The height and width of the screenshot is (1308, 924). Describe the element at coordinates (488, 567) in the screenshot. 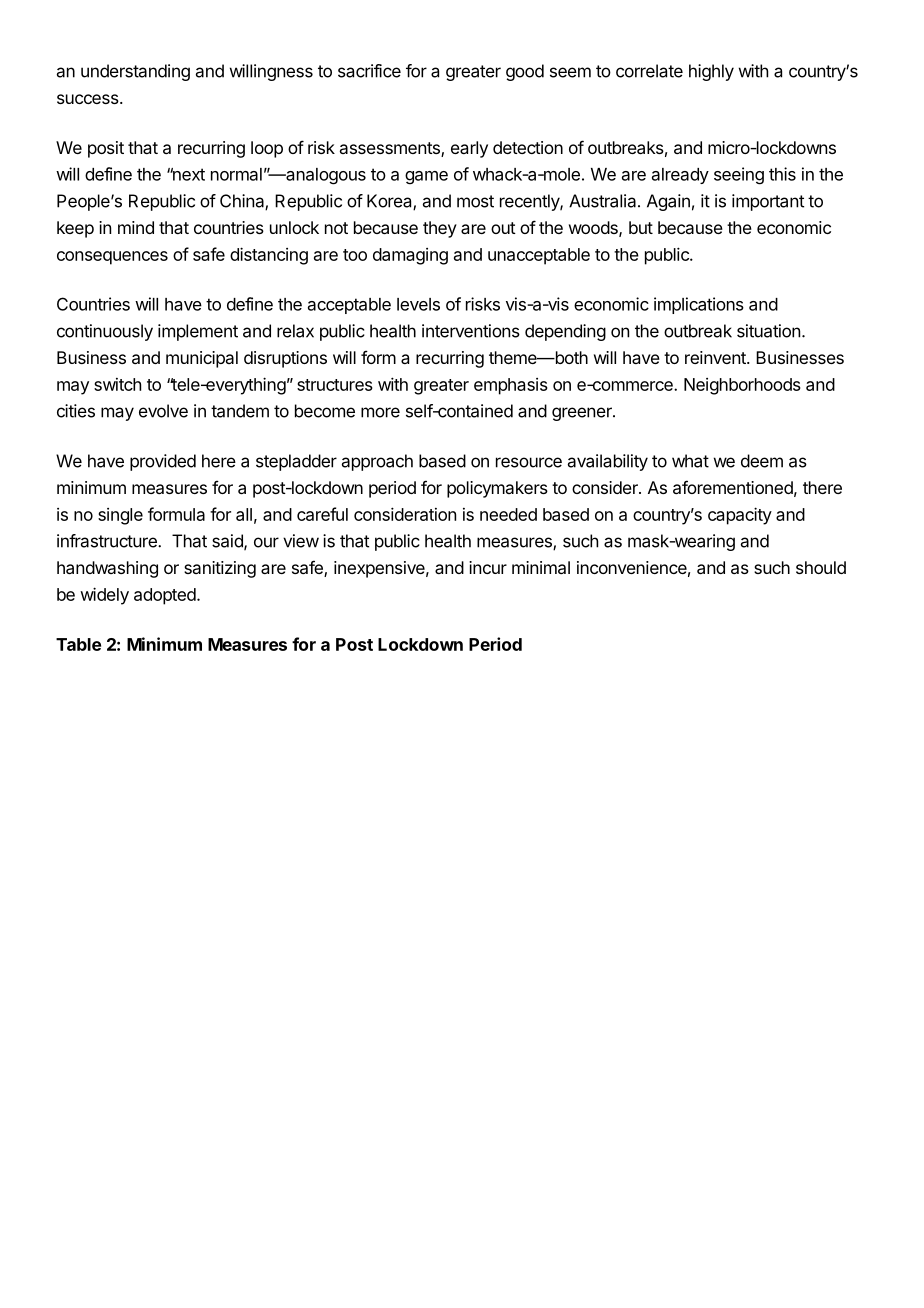

I see `incur` at that location.
